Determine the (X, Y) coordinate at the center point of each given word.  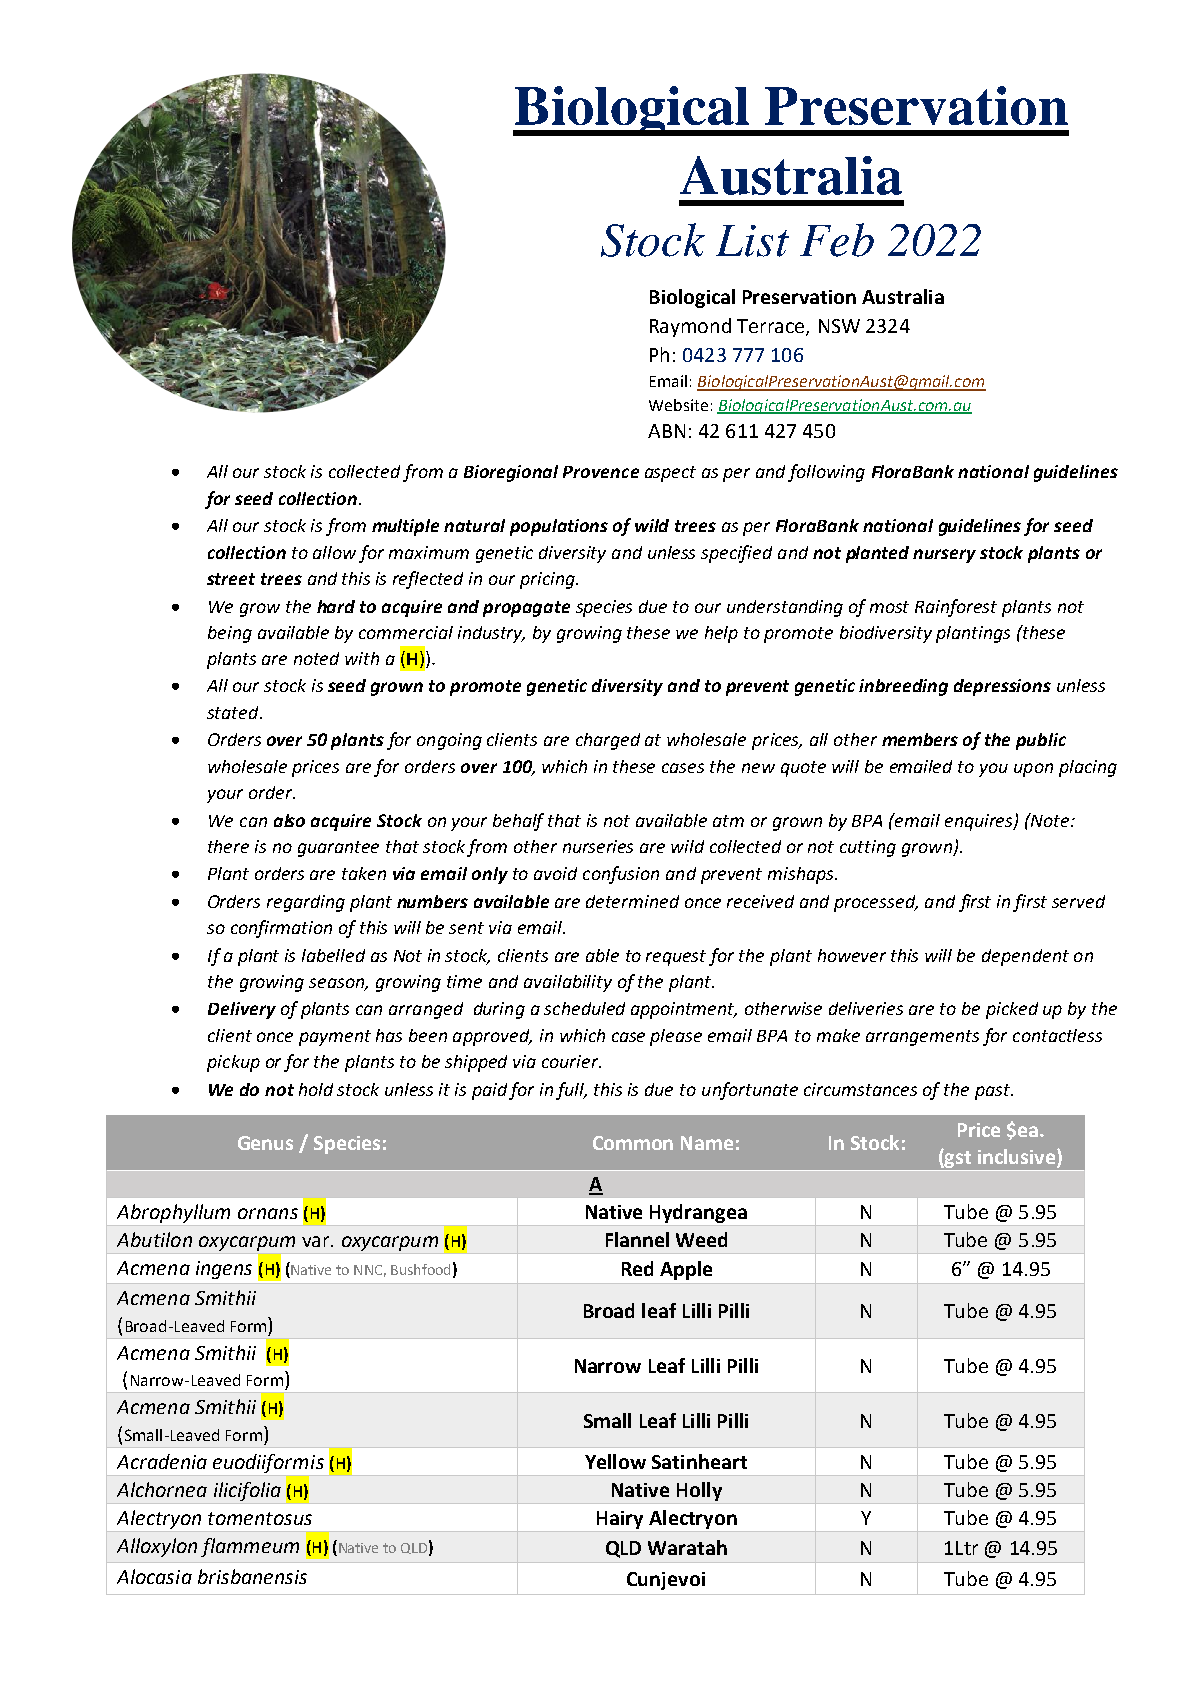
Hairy (620, 1520)
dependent (1025, 957)
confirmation (281, 929)
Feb (837, 240)
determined (632, 901)
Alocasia (154, 1576)
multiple (405, 527)
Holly (699, 1491)
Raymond (690, 327)
